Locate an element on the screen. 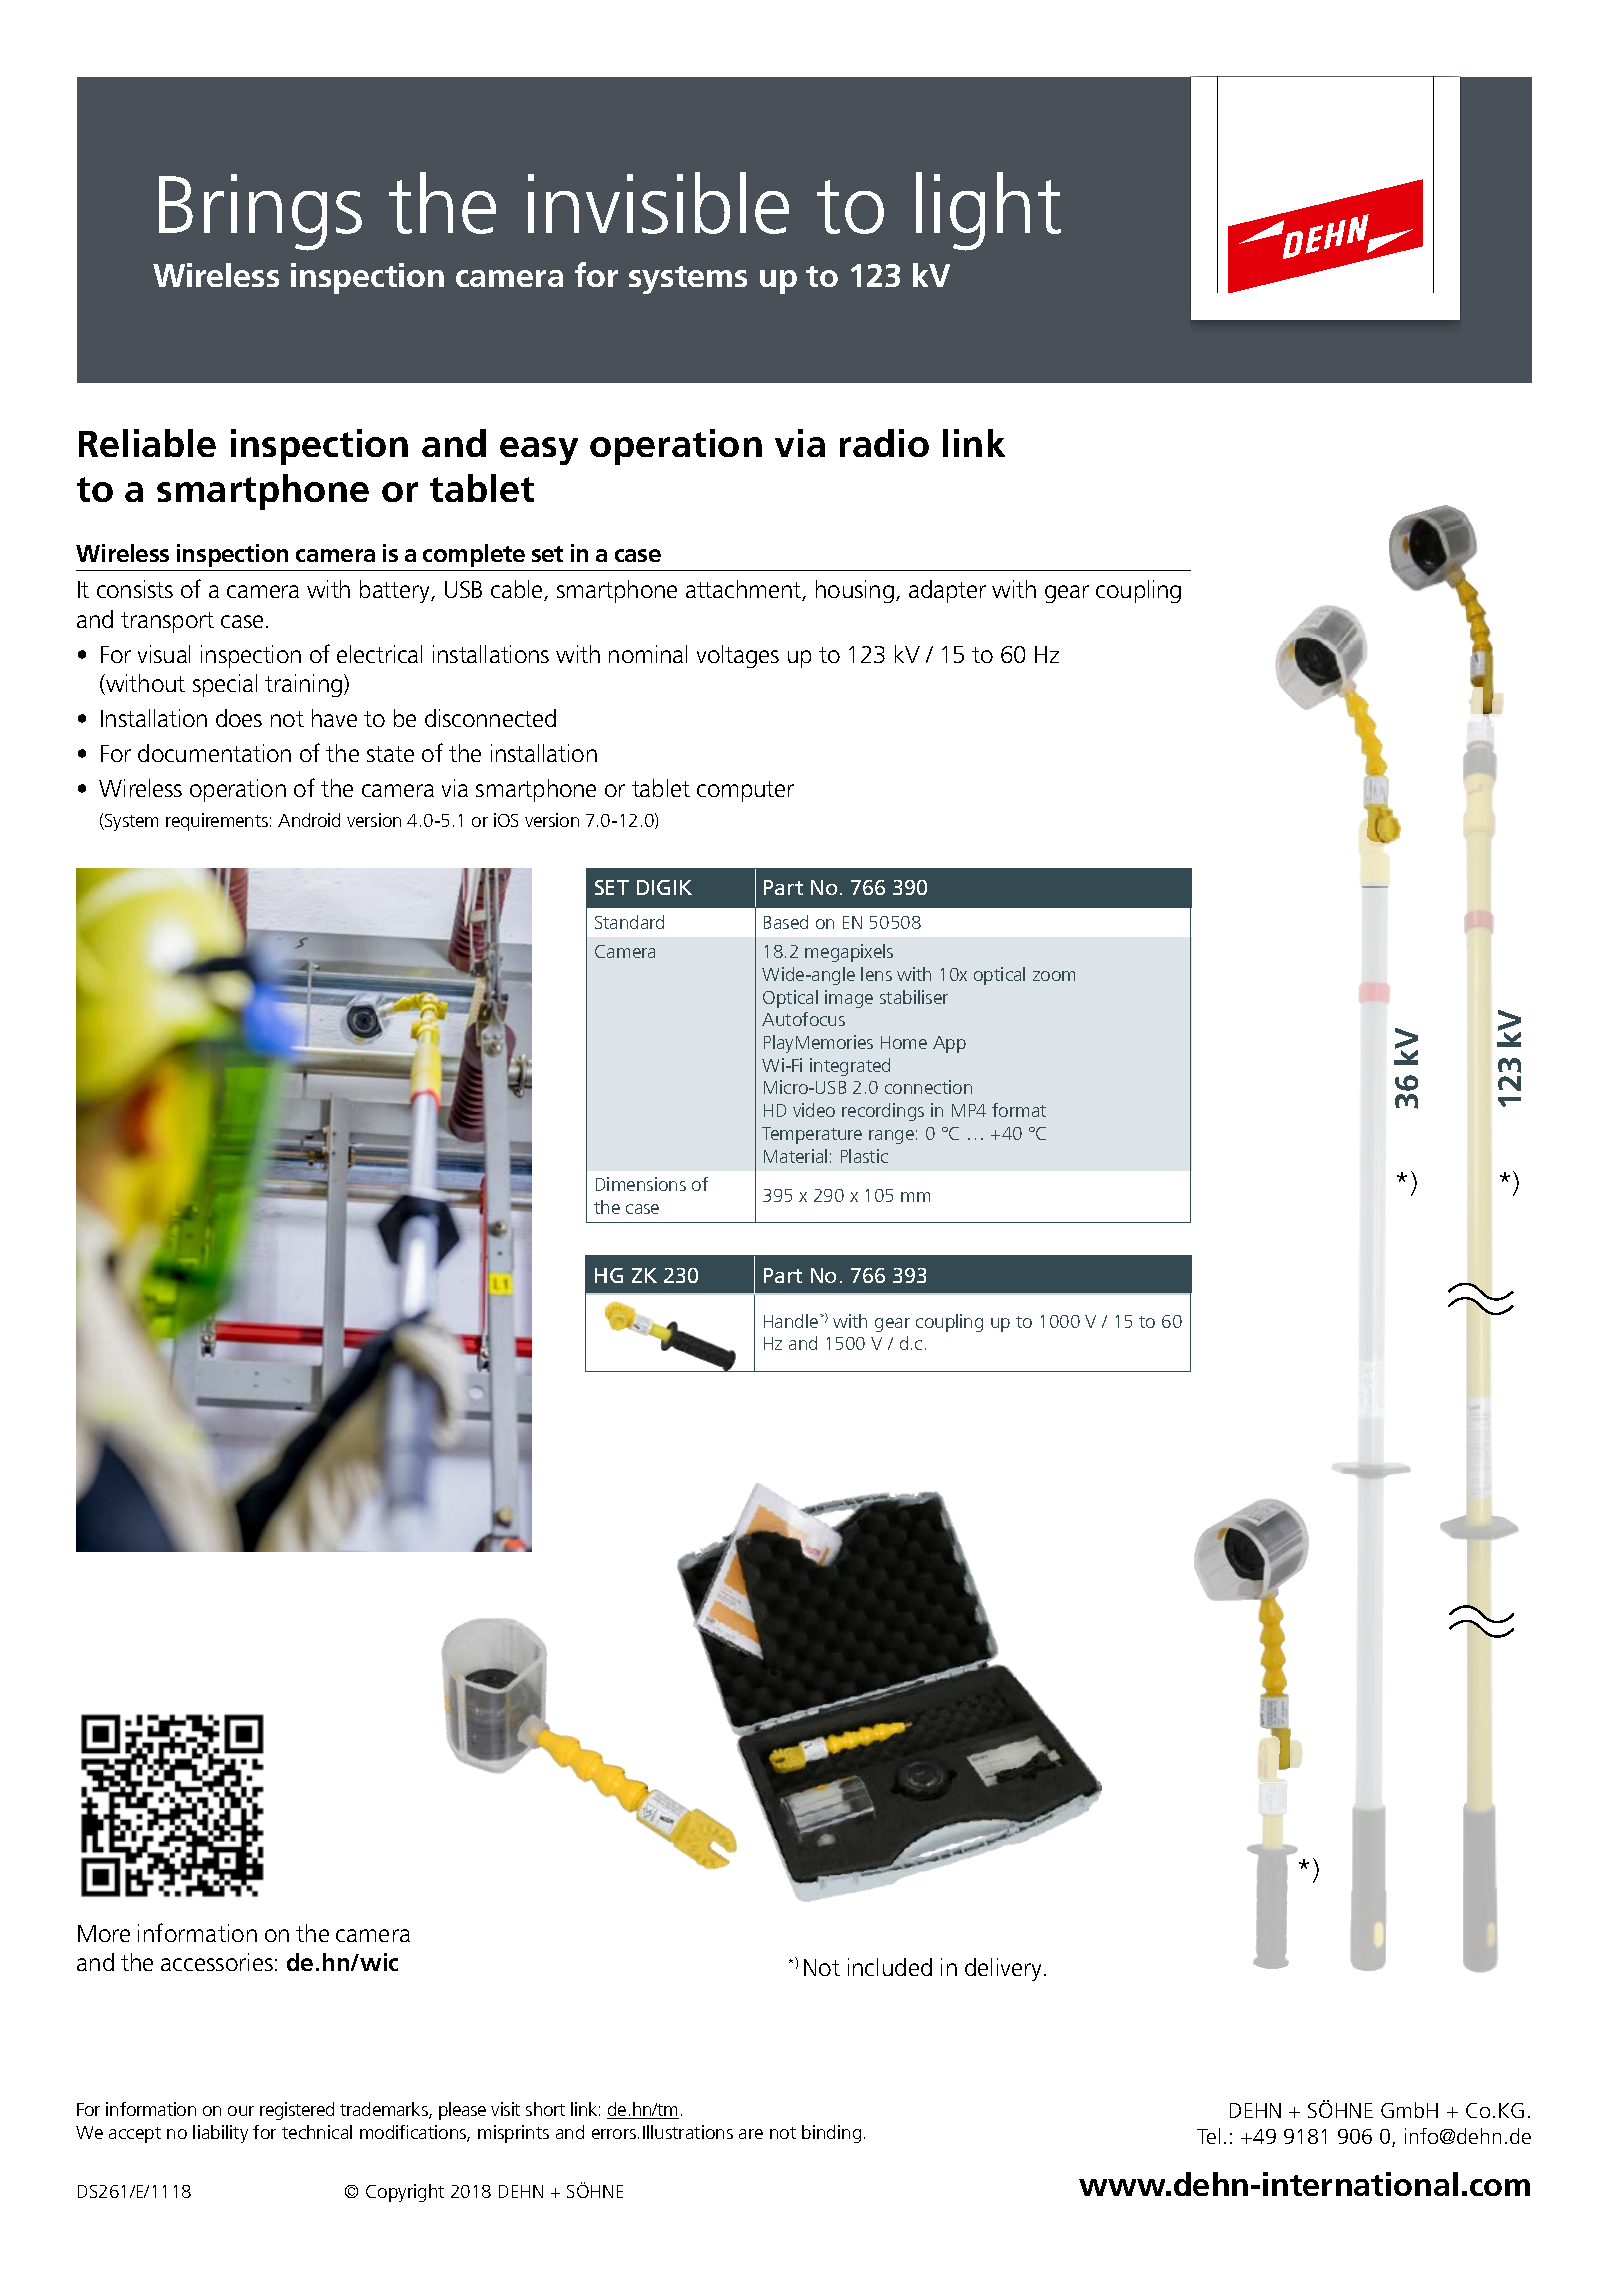 Image resolution: width=1609 pixels, height=2275 pixels. Standard is located at coordinates (629, 922).
